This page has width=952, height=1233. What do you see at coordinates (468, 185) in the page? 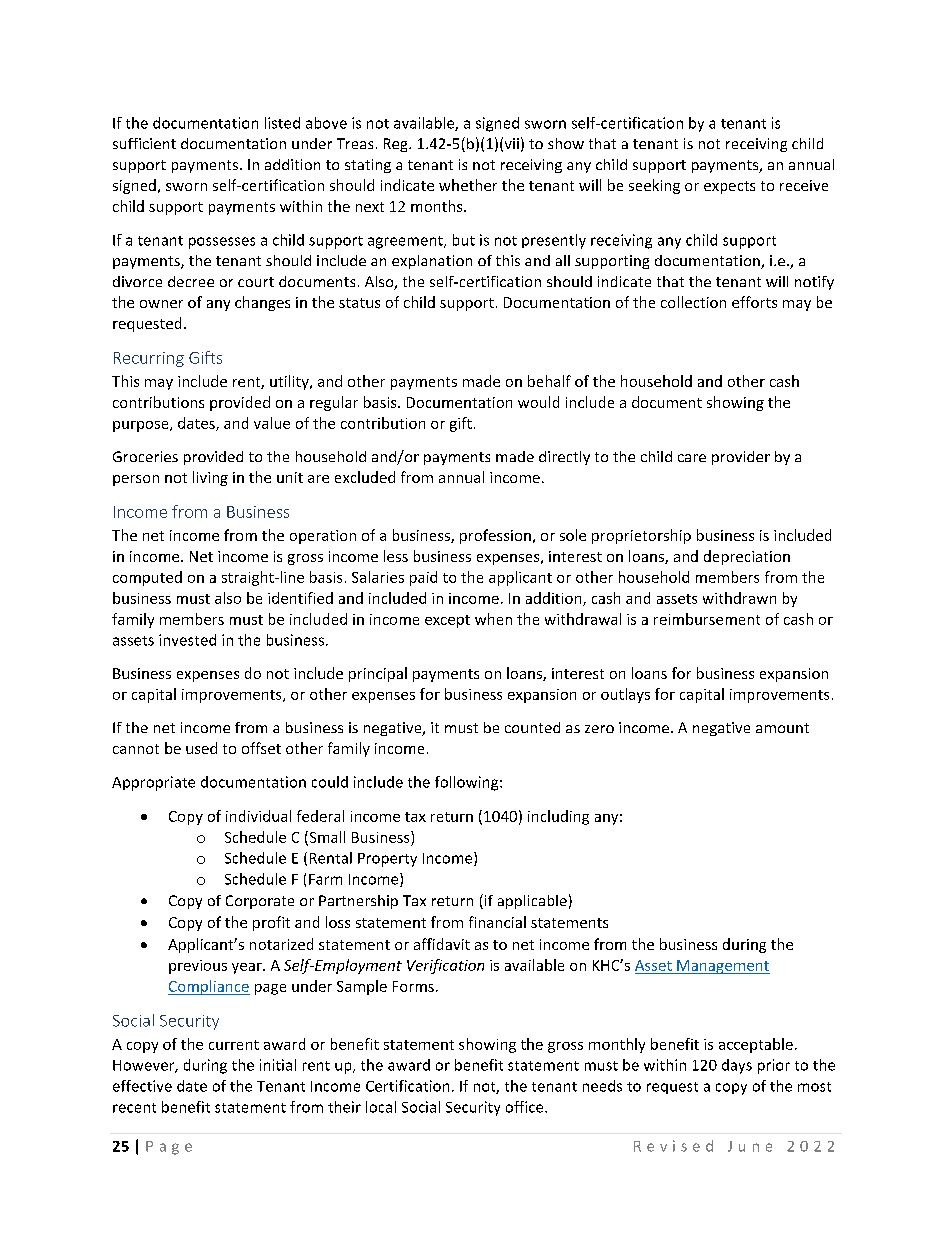
I see `whether` at bounding box center [468, 185].
